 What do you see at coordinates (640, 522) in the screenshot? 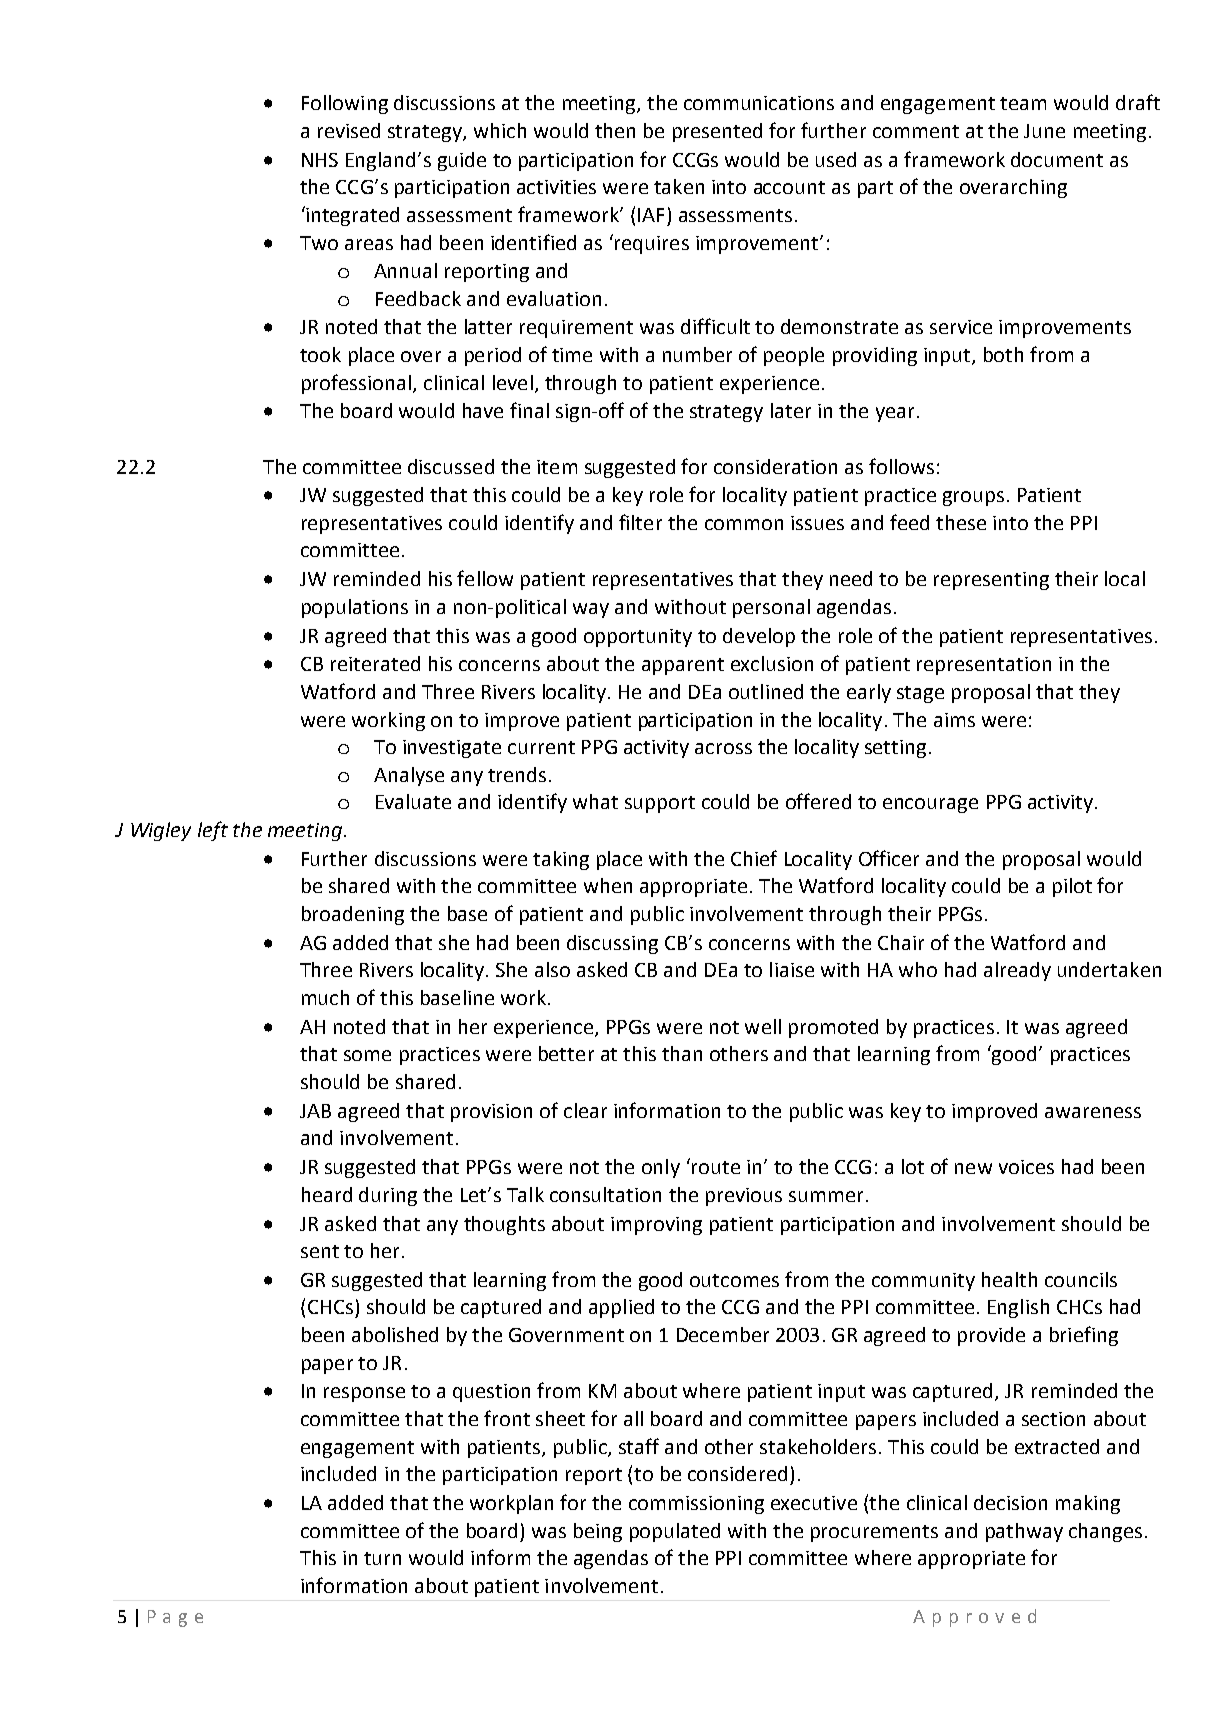
I see `filter` at bounding box center [640, 522].
